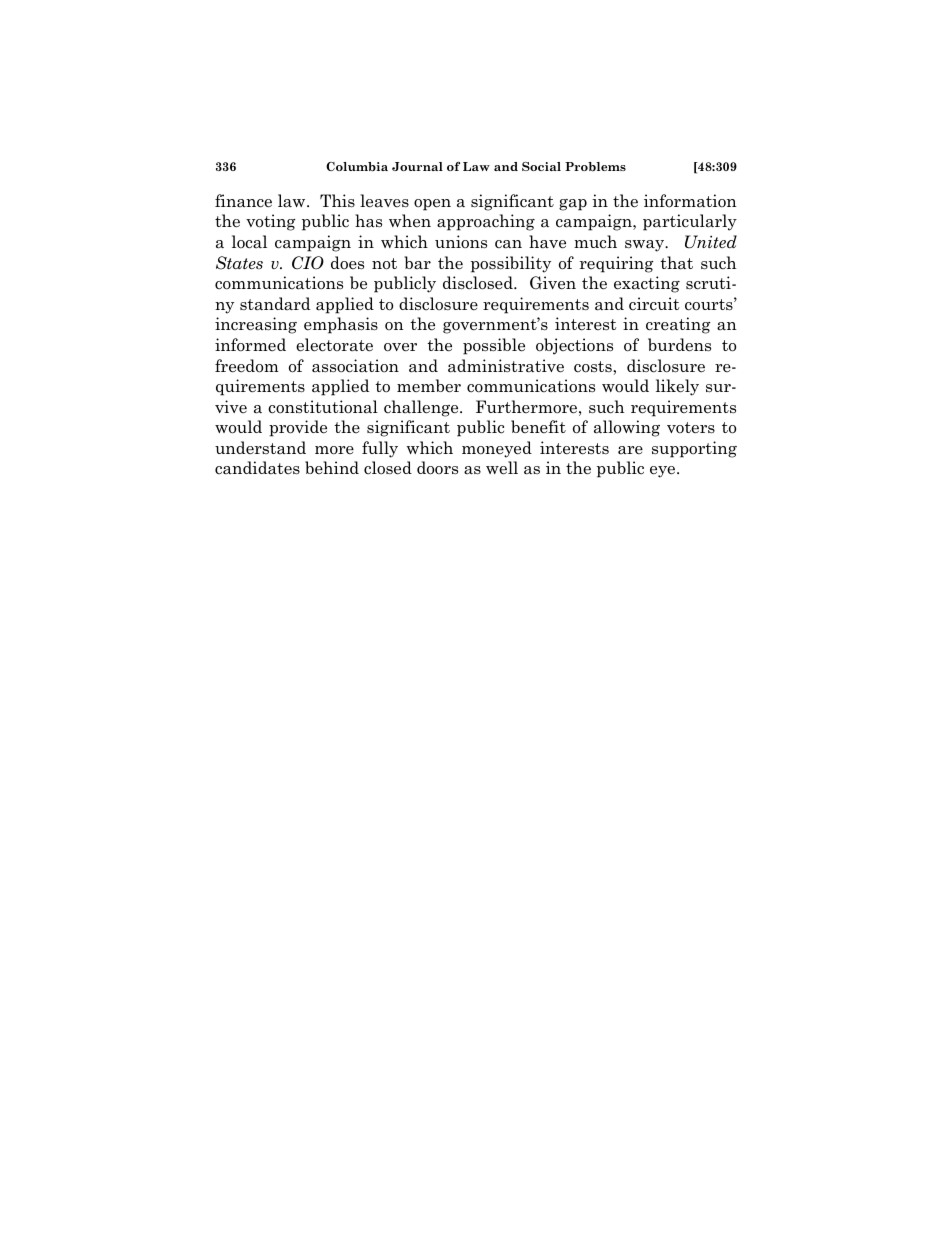  What do you see at coordinates (332, 467) in the screenshot?
I see `behind` at bounding box center [332, 467].
